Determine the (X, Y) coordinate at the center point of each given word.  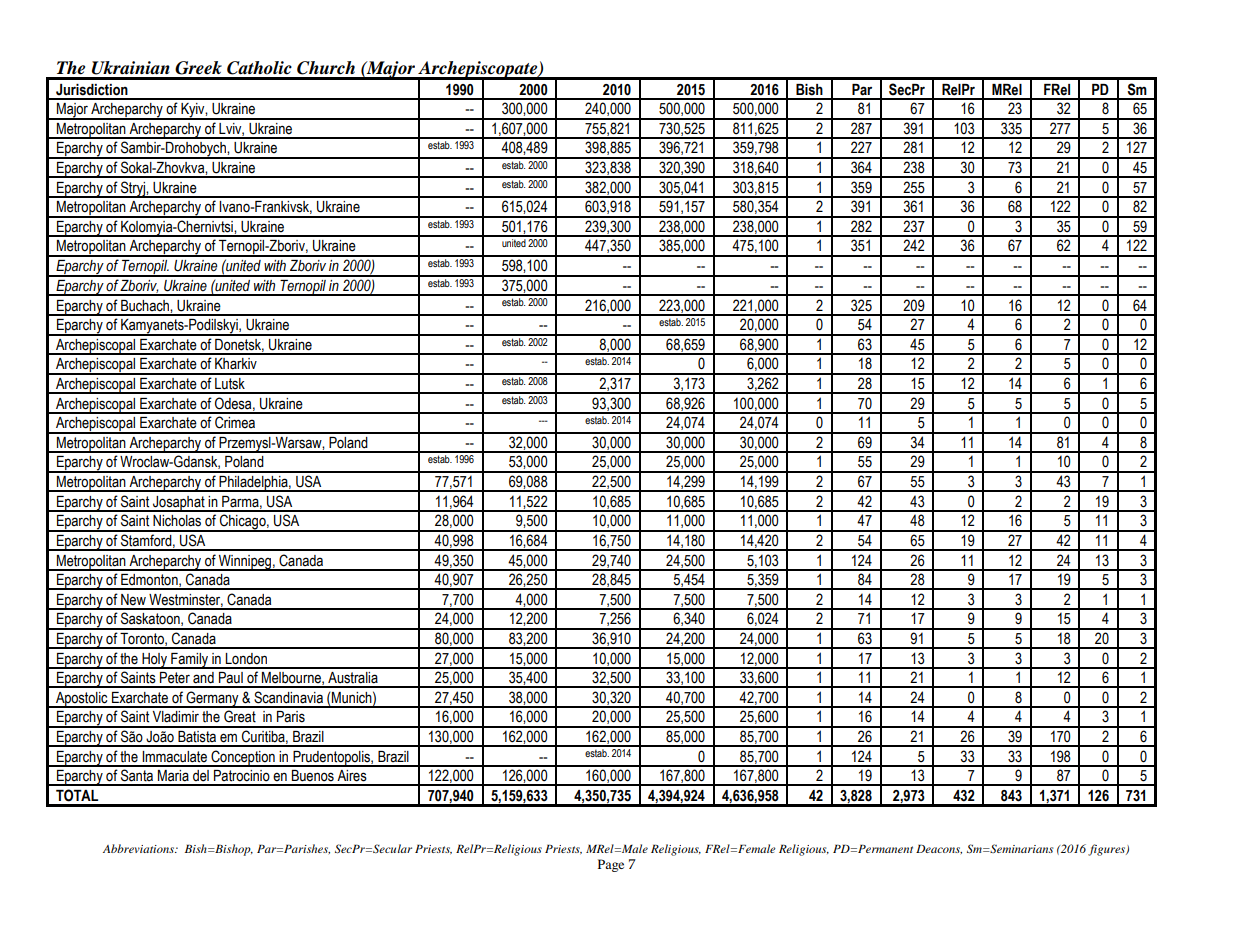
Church (326, 68)
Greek (198, 68)
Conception (243, 758)
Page (611, 865)
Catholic (259, 68)
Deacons (939, 849)
